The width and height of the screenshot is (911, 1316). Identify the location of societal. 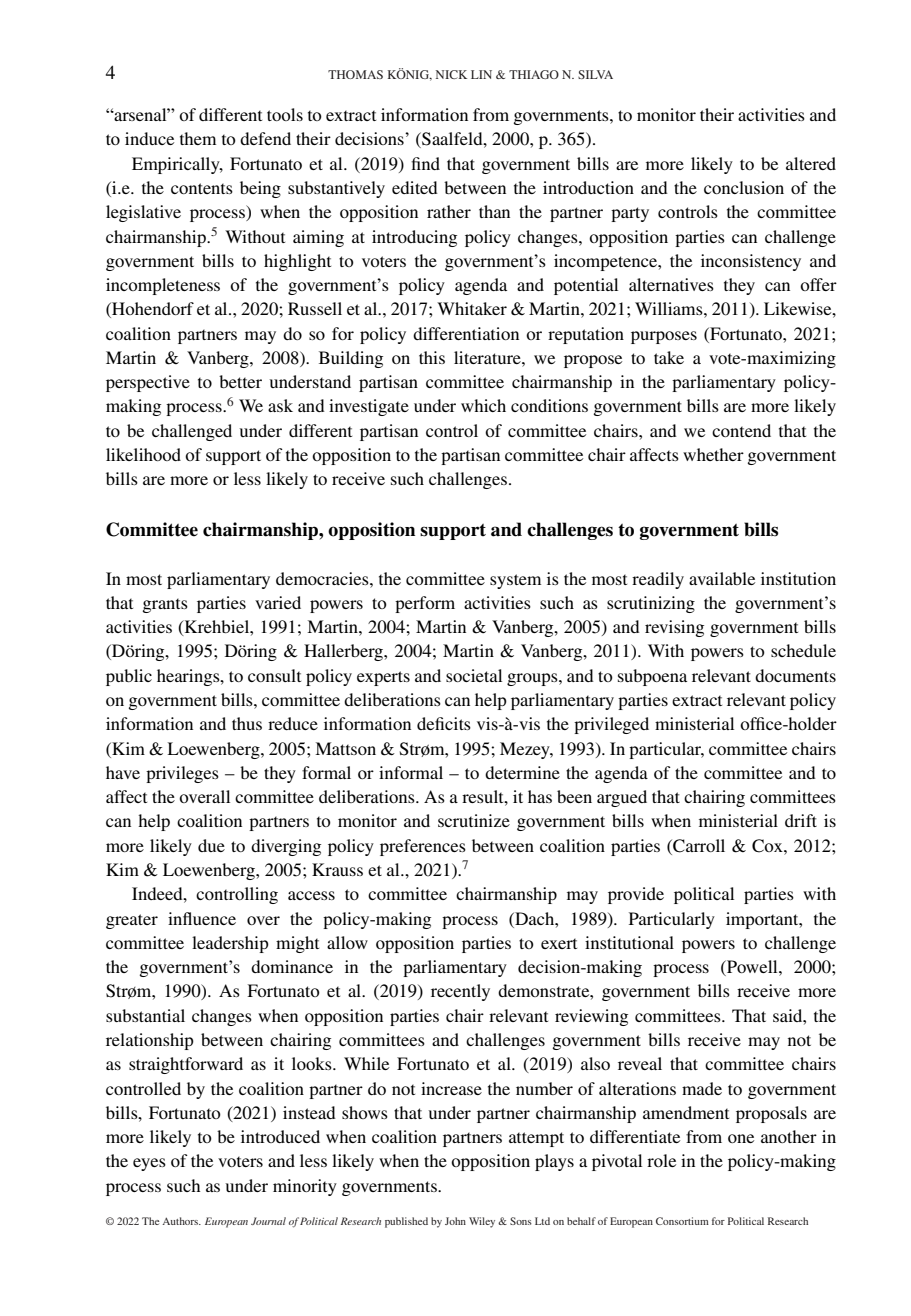
(474, 675).
